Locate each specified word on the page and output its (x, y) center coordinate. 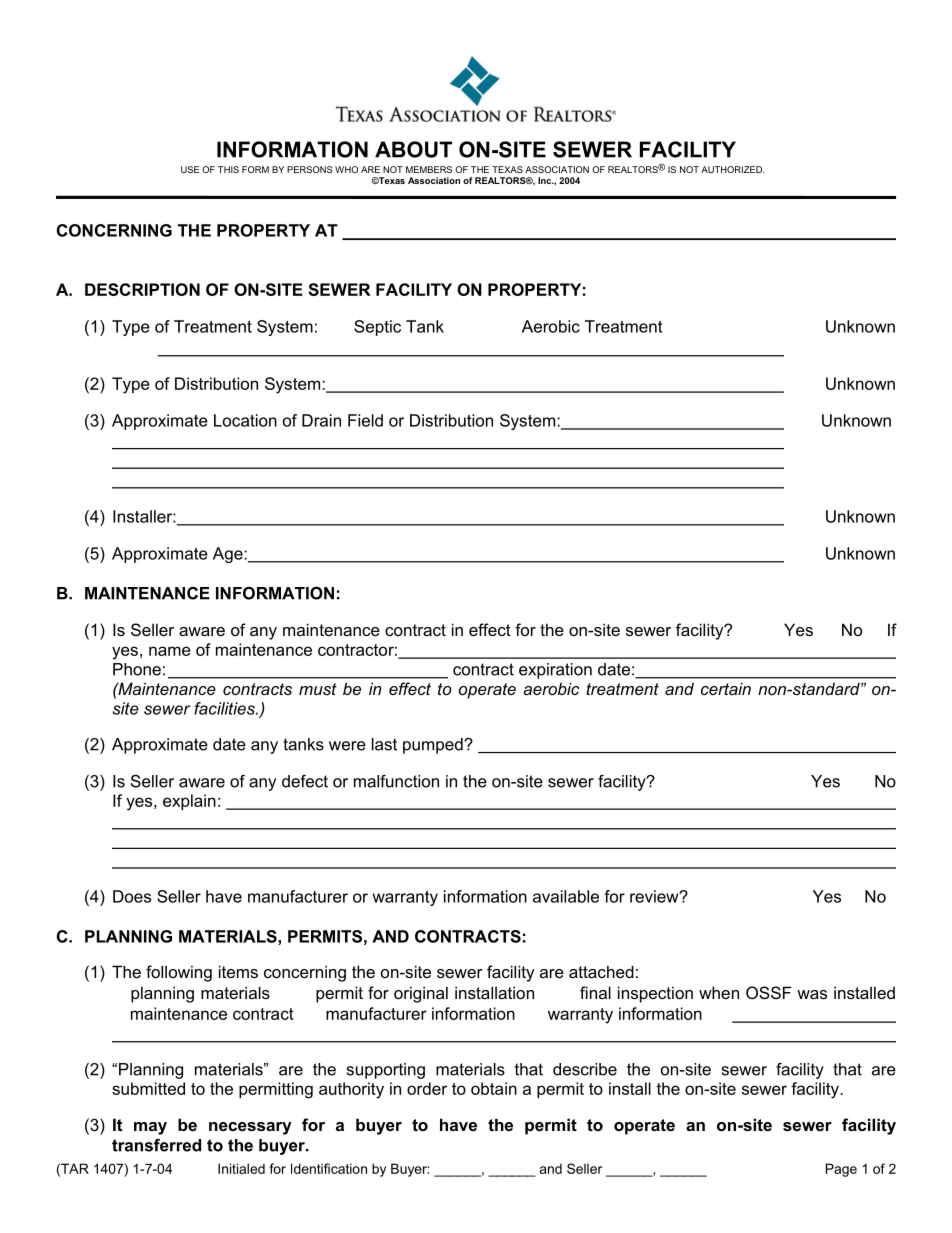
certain (726, 688)
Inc (546, 180)
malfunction (396, 781)
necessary (250, 1128)
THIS (228, 169)
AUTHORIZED (732, 169)
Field (365, 420)
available (566, 896)
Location (245, 420)
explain (189, 802)
